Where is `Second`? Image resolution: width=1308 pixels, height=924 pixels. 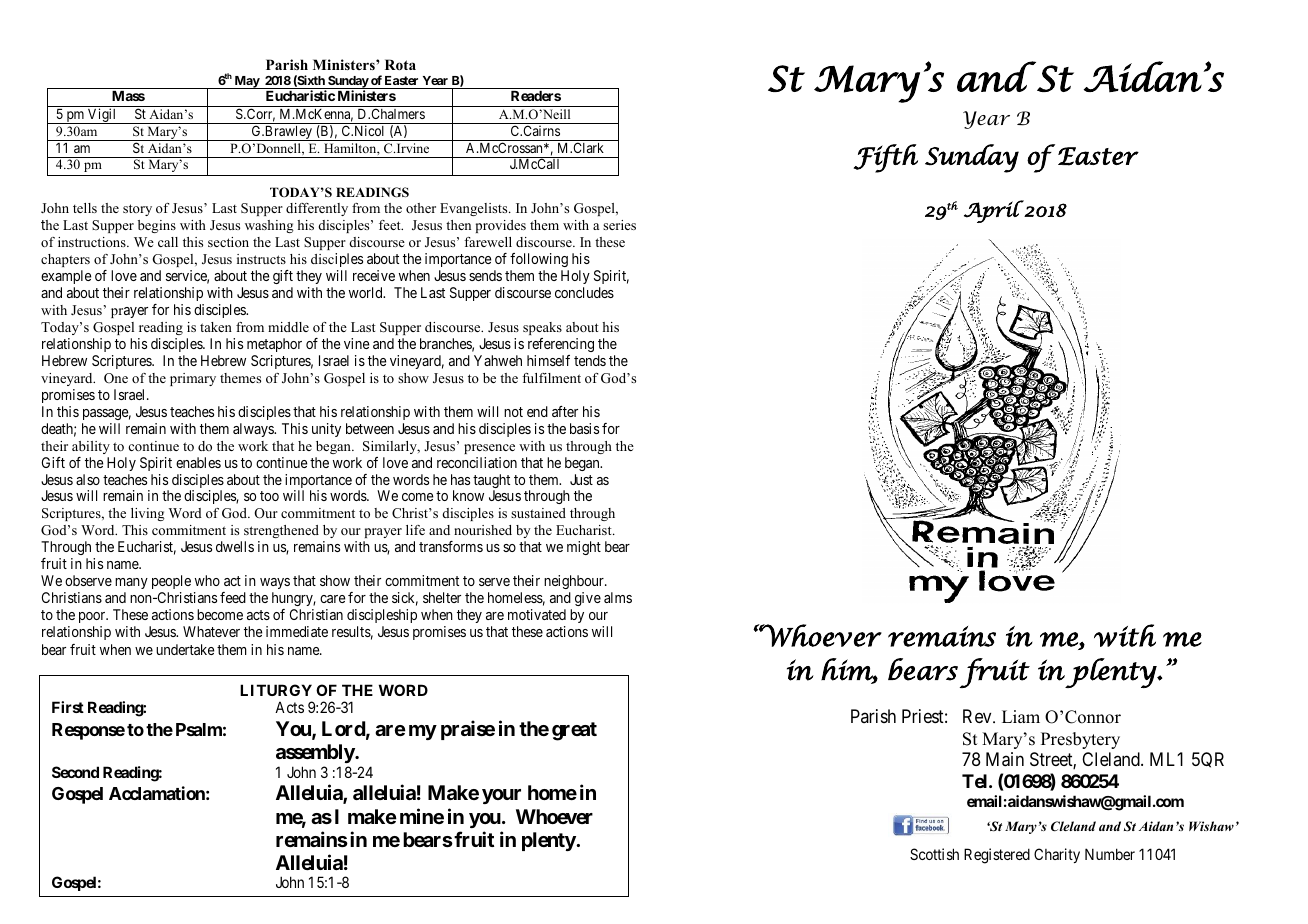 Second is located at coordinates (75, 772).
